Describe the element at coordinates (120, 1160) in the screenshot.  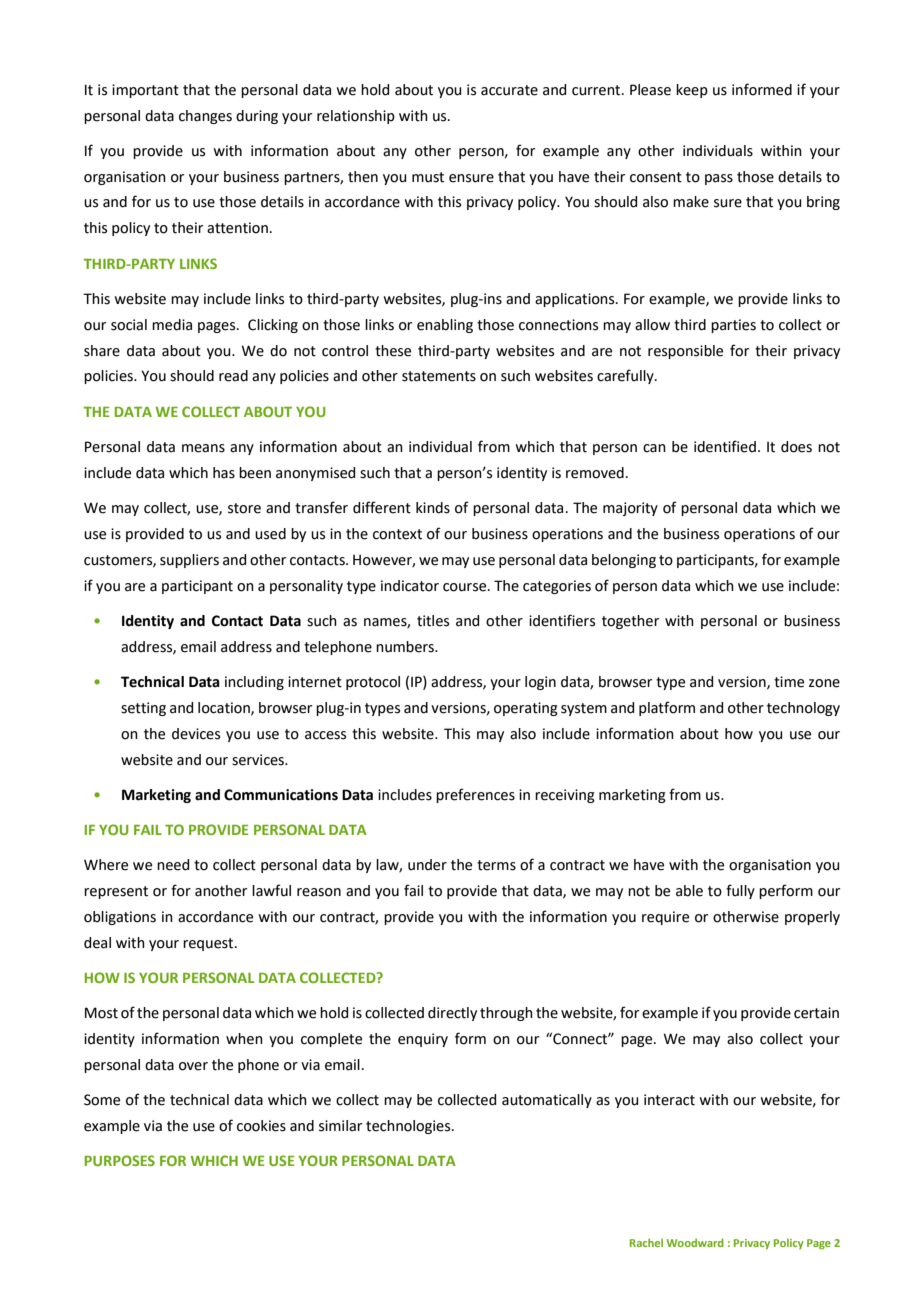
I see `PURPOSES` at that location.
